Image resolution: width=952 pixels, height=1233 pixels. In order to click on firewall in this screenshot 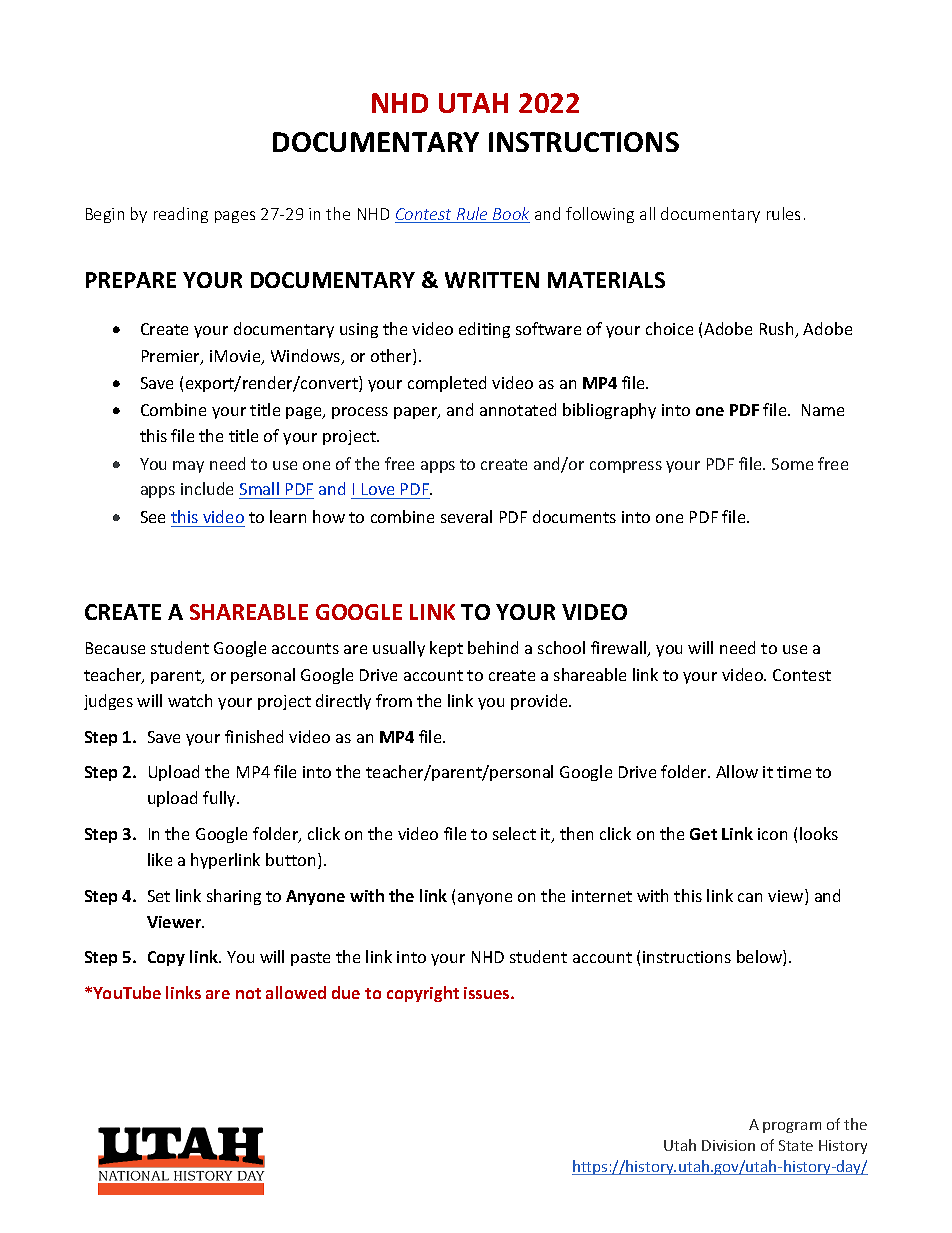, I will do `click(620, 649)`.
